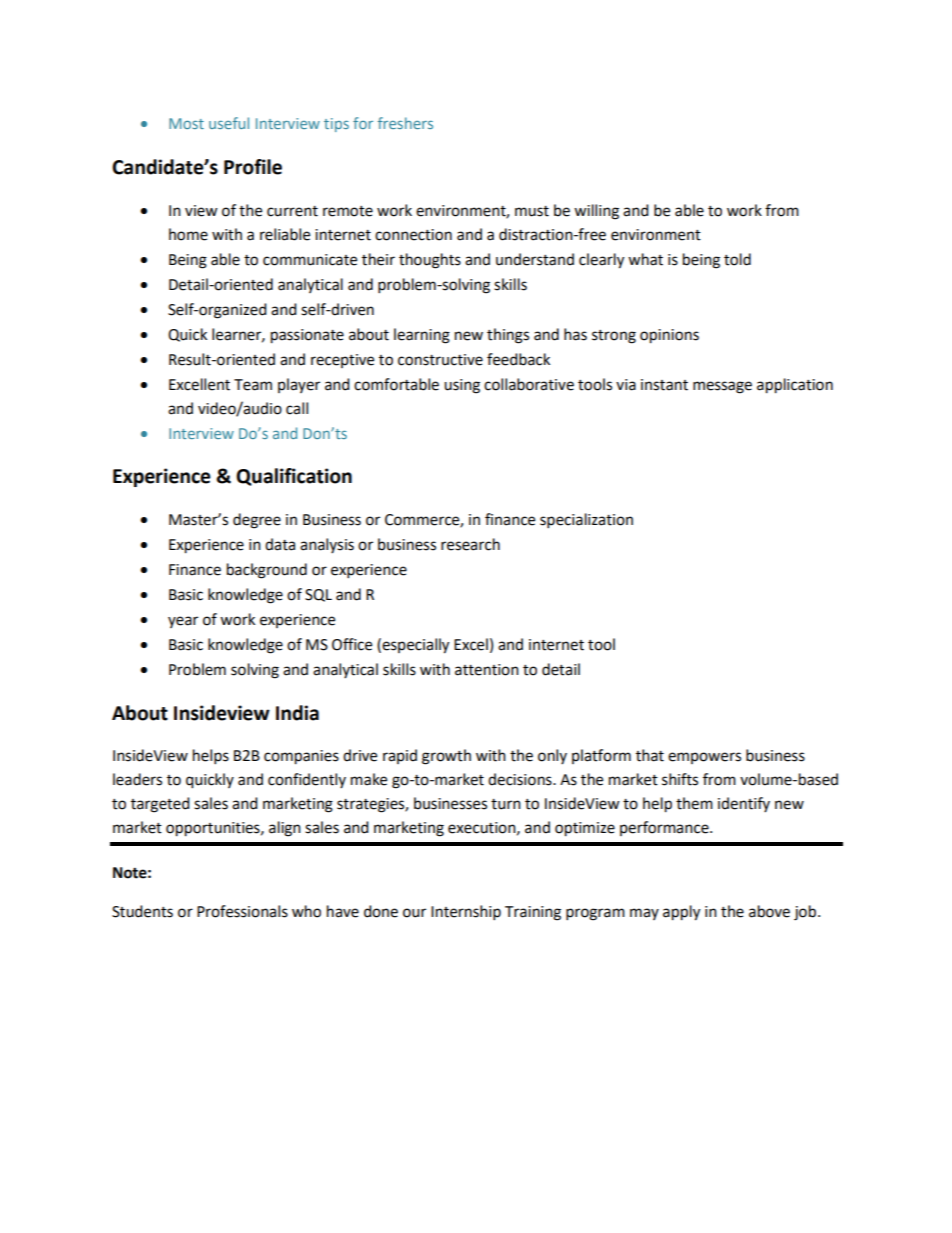 Image resolution: width=952 pixels, height=1233 pixels. What do you see at coordinates (242, 911) in the screenshot?
I see `Professionals` at bounding box center [242, 911].
